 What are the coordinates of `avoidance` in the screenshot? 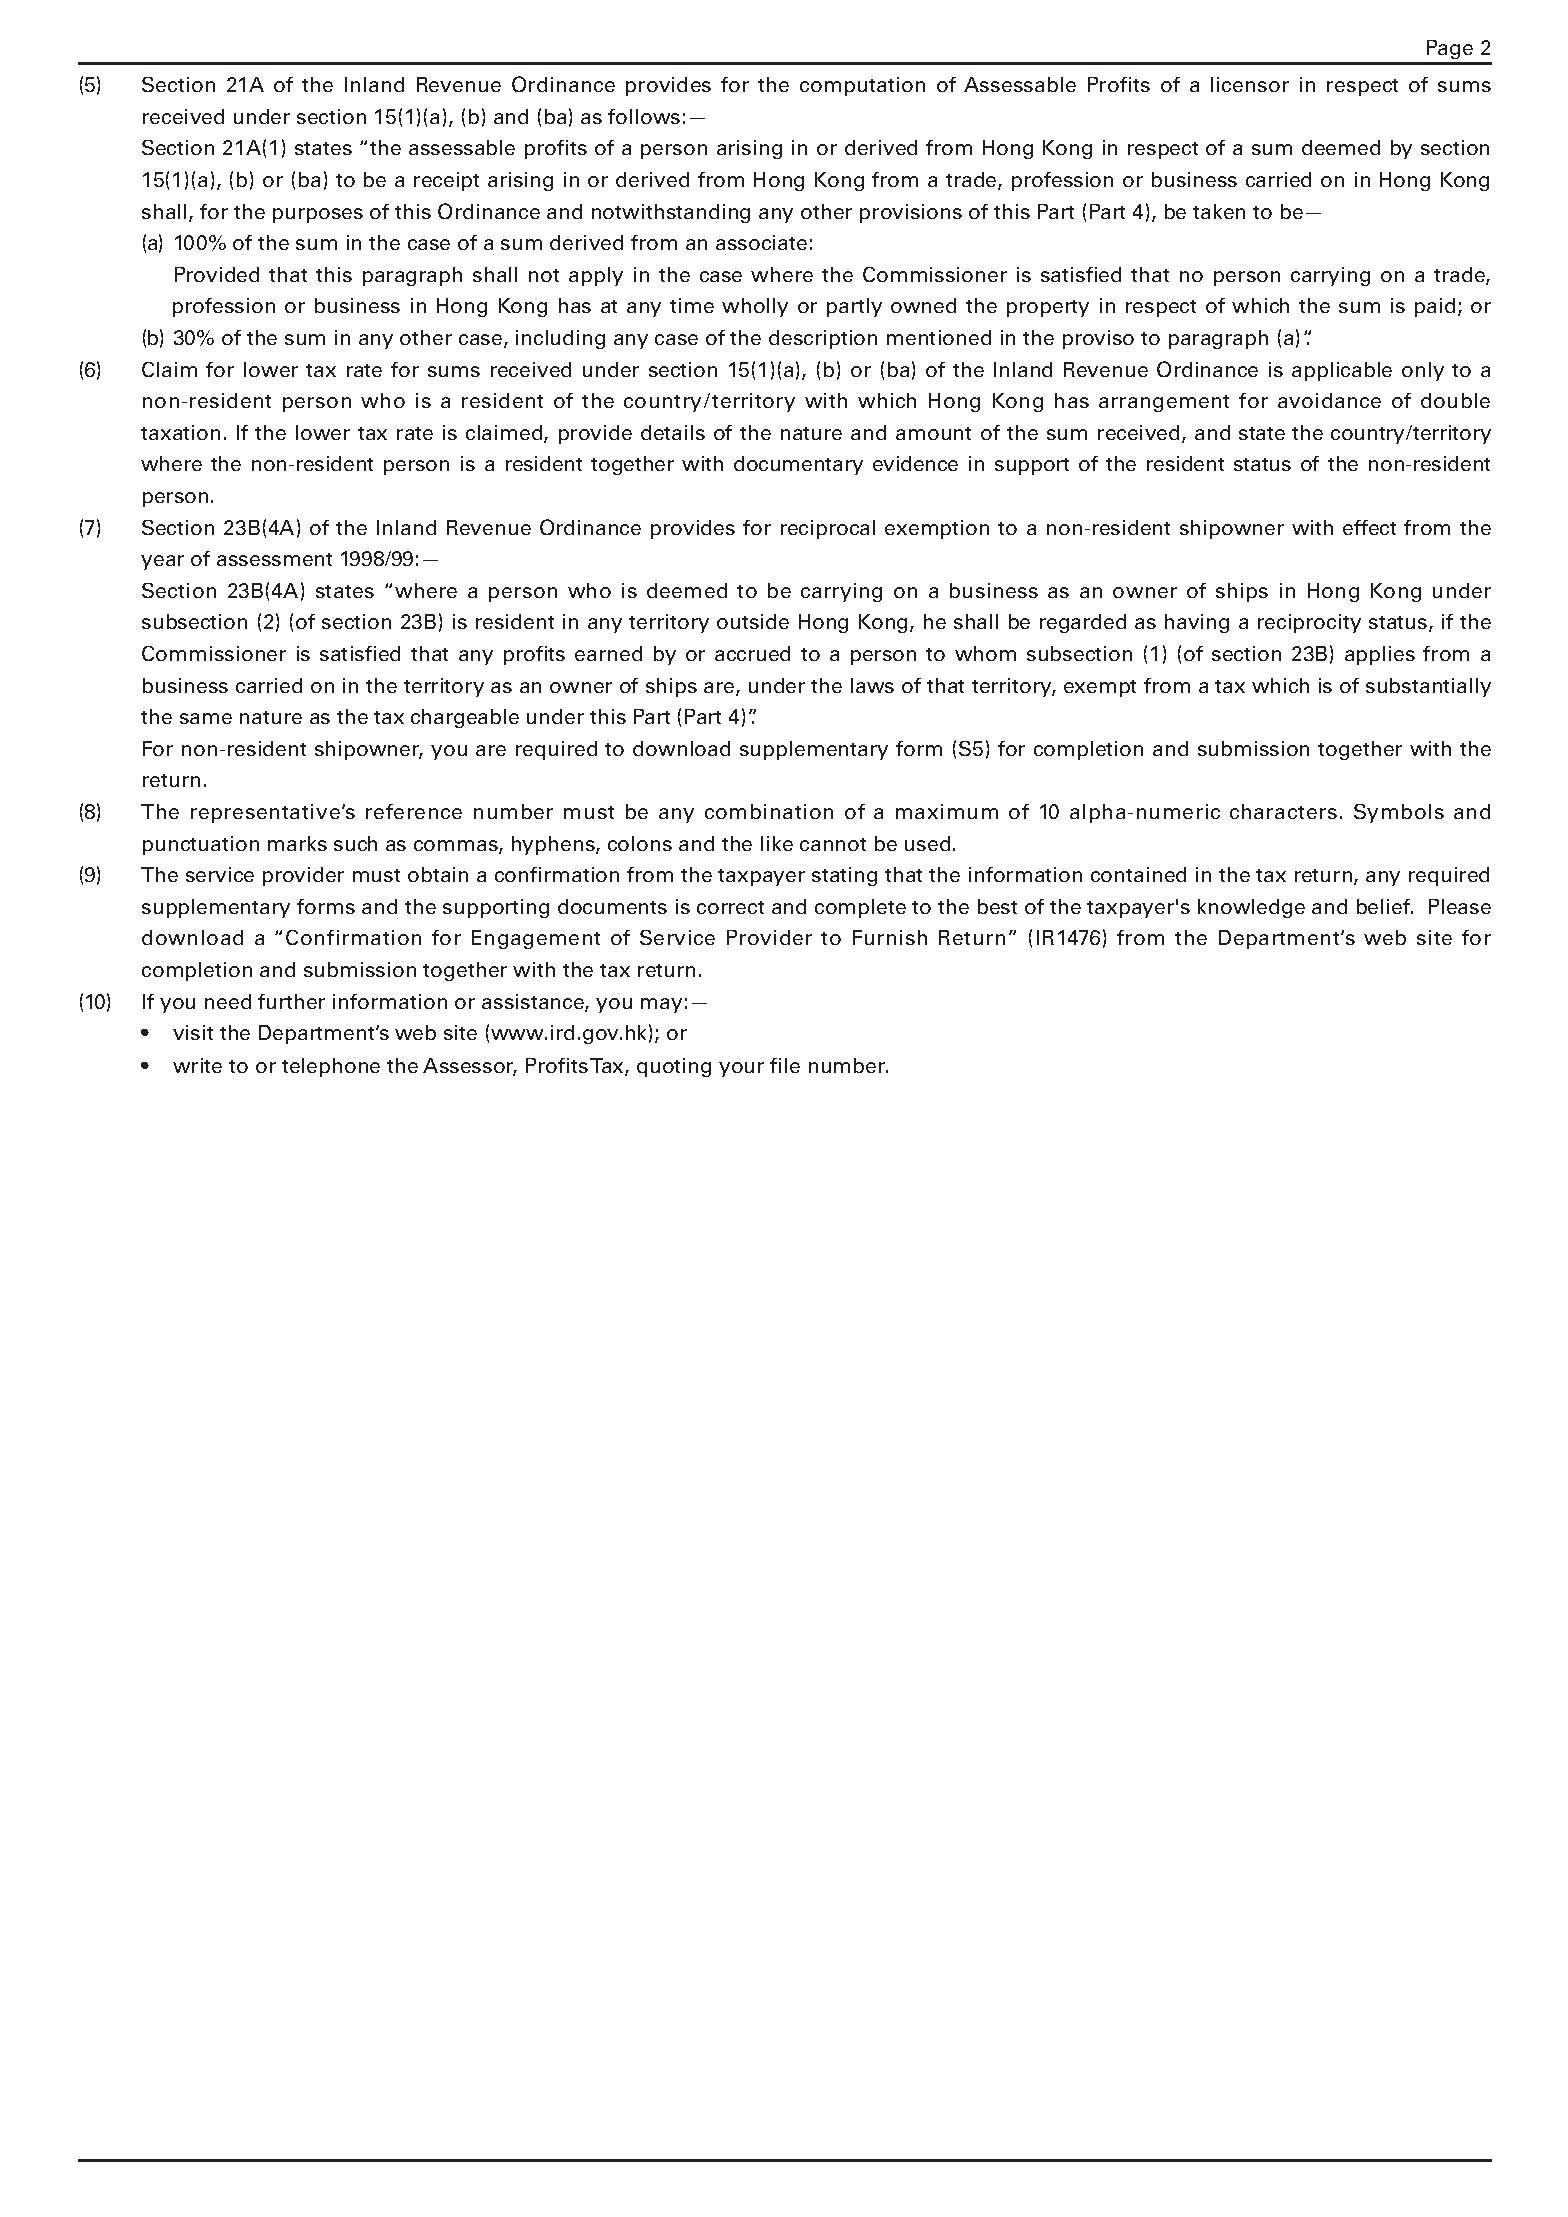 It's located at (1329, 400).
